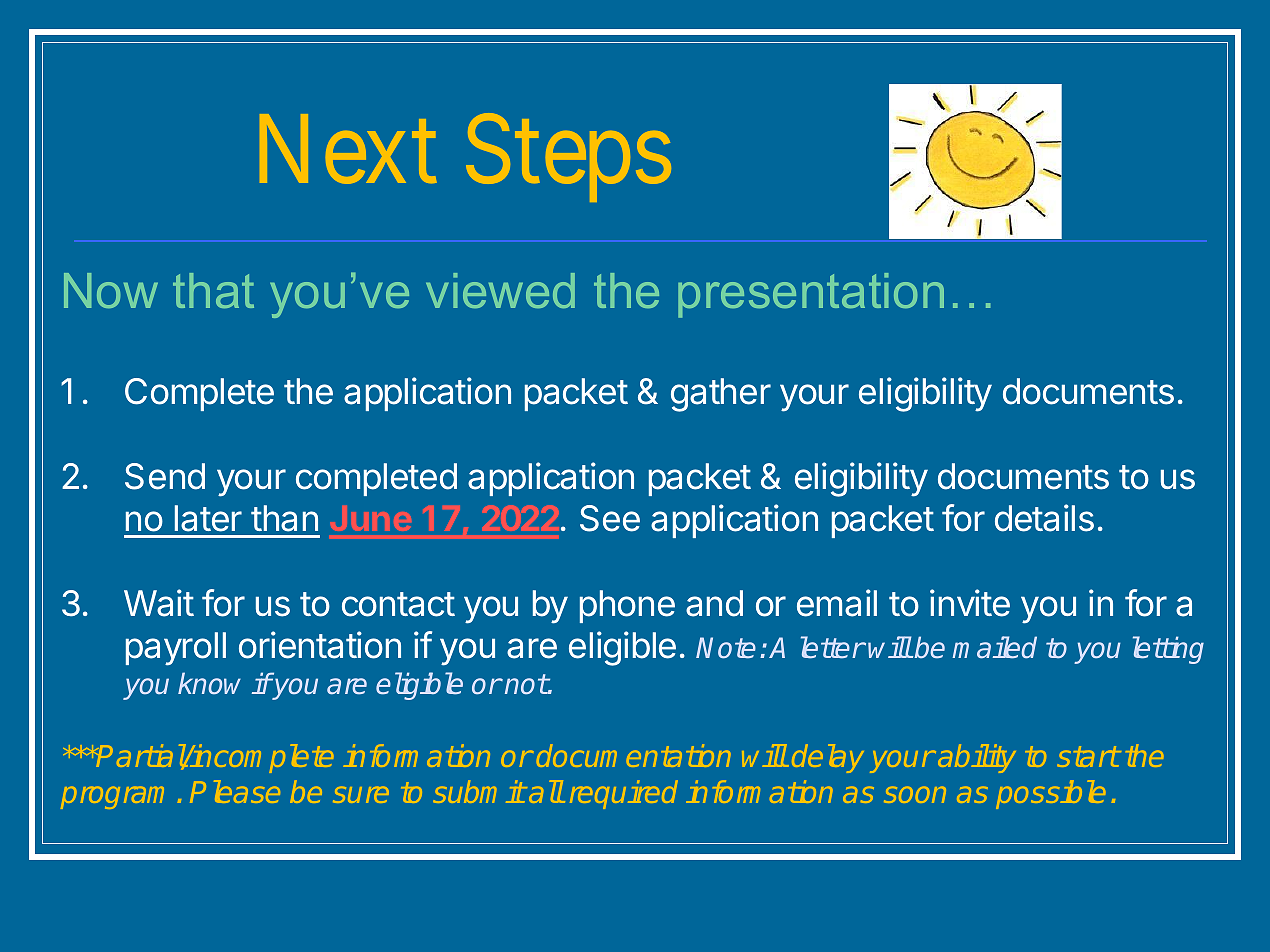 Image resolution: width=1270 pixels, height=952 pixels. I want to click on invite, so click(970, 603).
